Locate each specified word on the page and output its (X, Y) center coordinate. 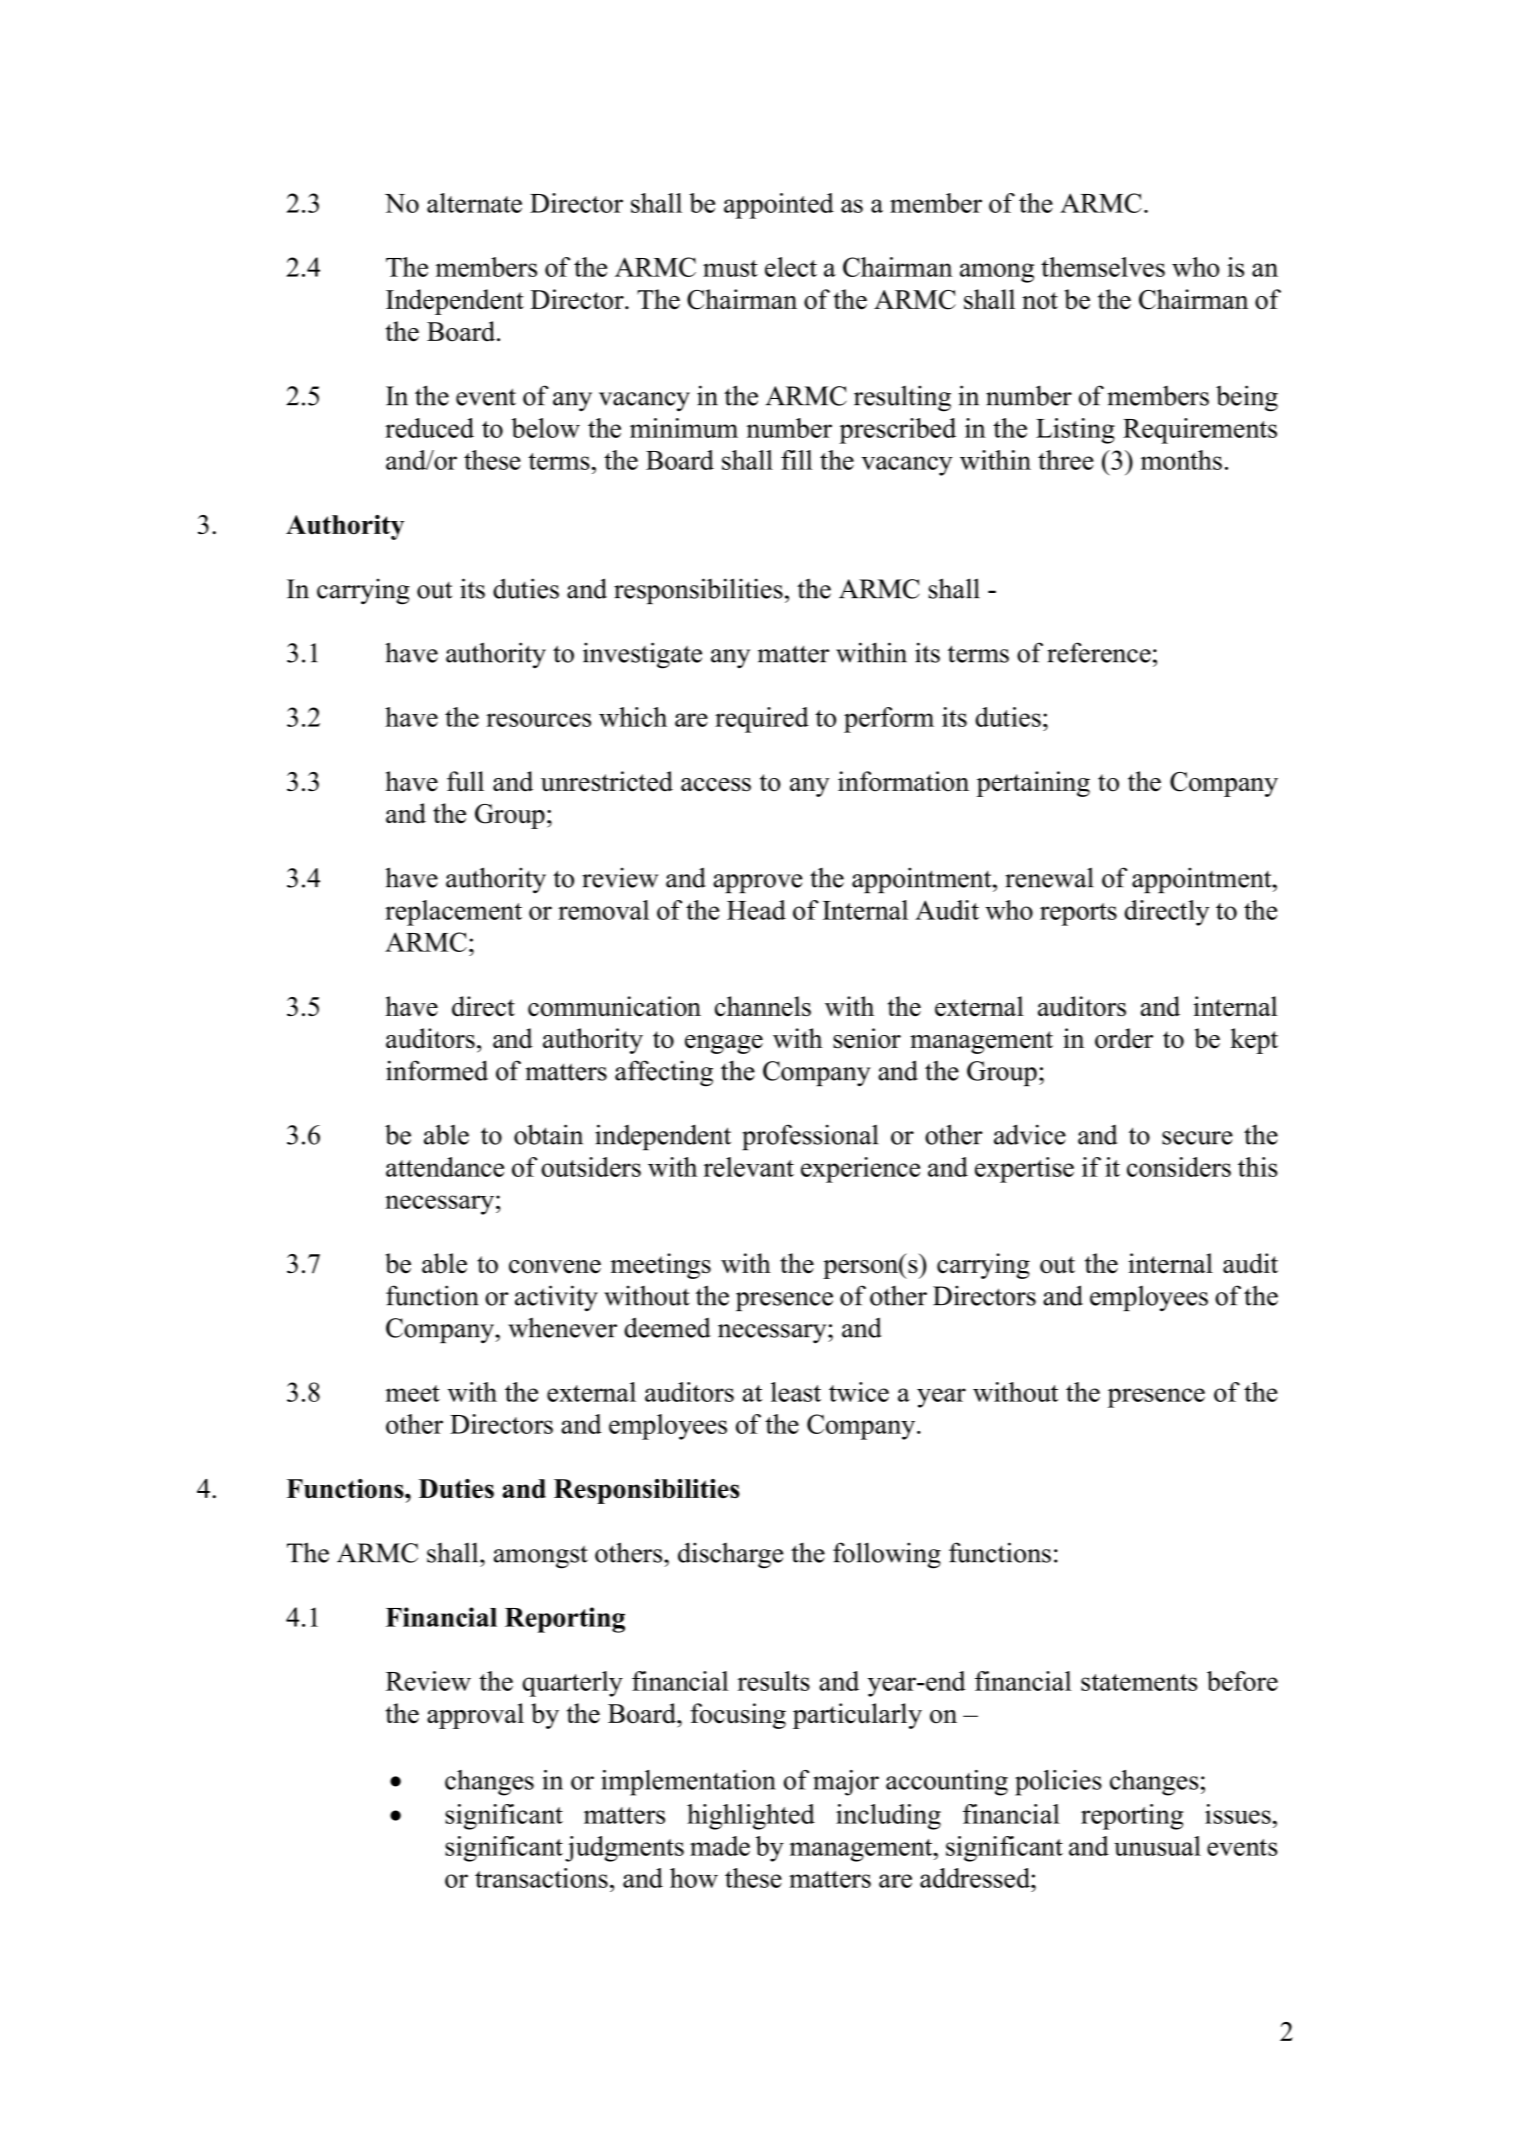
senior (867, 1038)
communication (614, 1006)
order (1124, 1038)
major (846, 1783)
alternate (474, 203)
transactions (541, 1878)
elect (791, 267)
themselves (1103, 267)
